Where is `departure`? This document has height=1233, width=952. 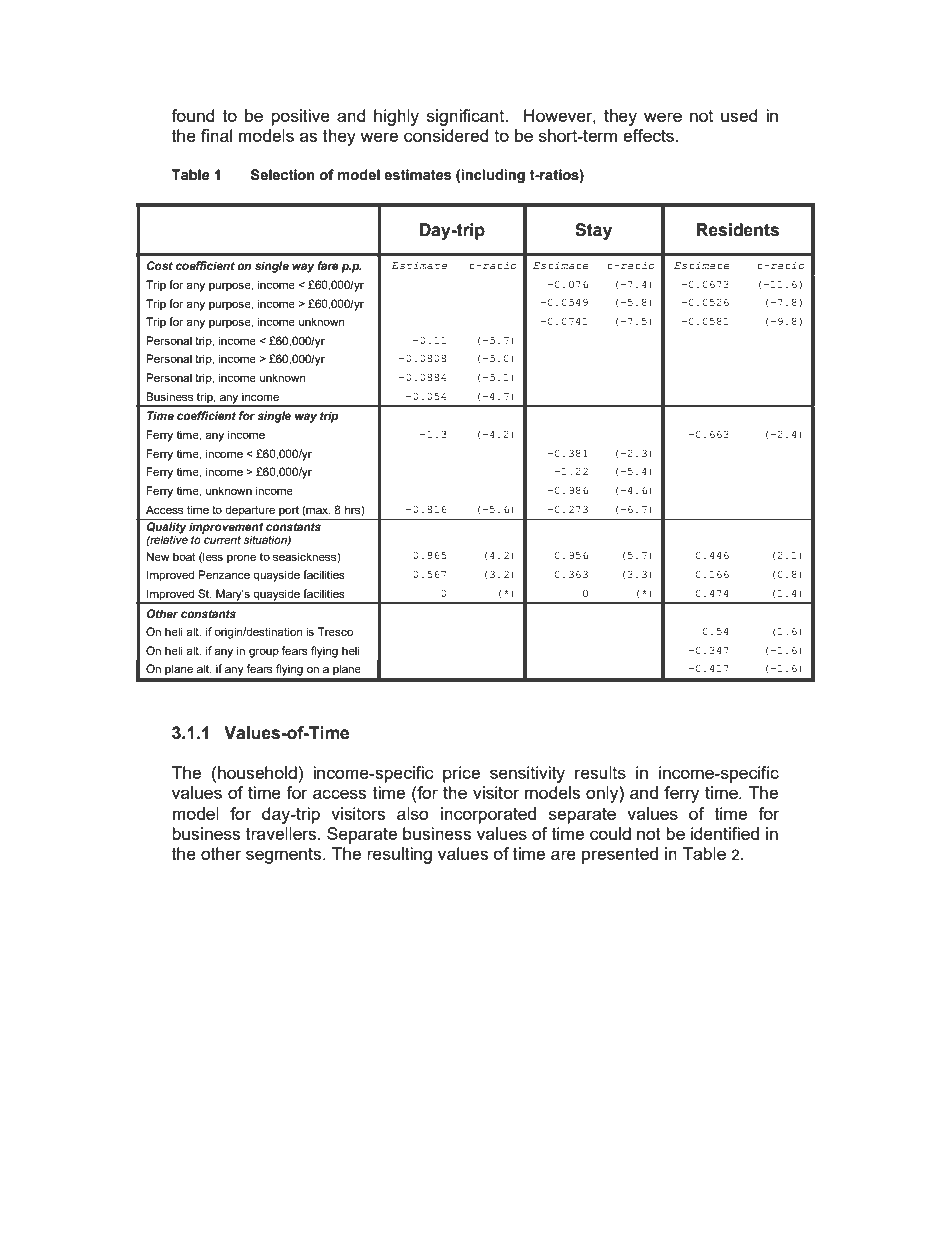 departure is located at coordinates (250, 511).
